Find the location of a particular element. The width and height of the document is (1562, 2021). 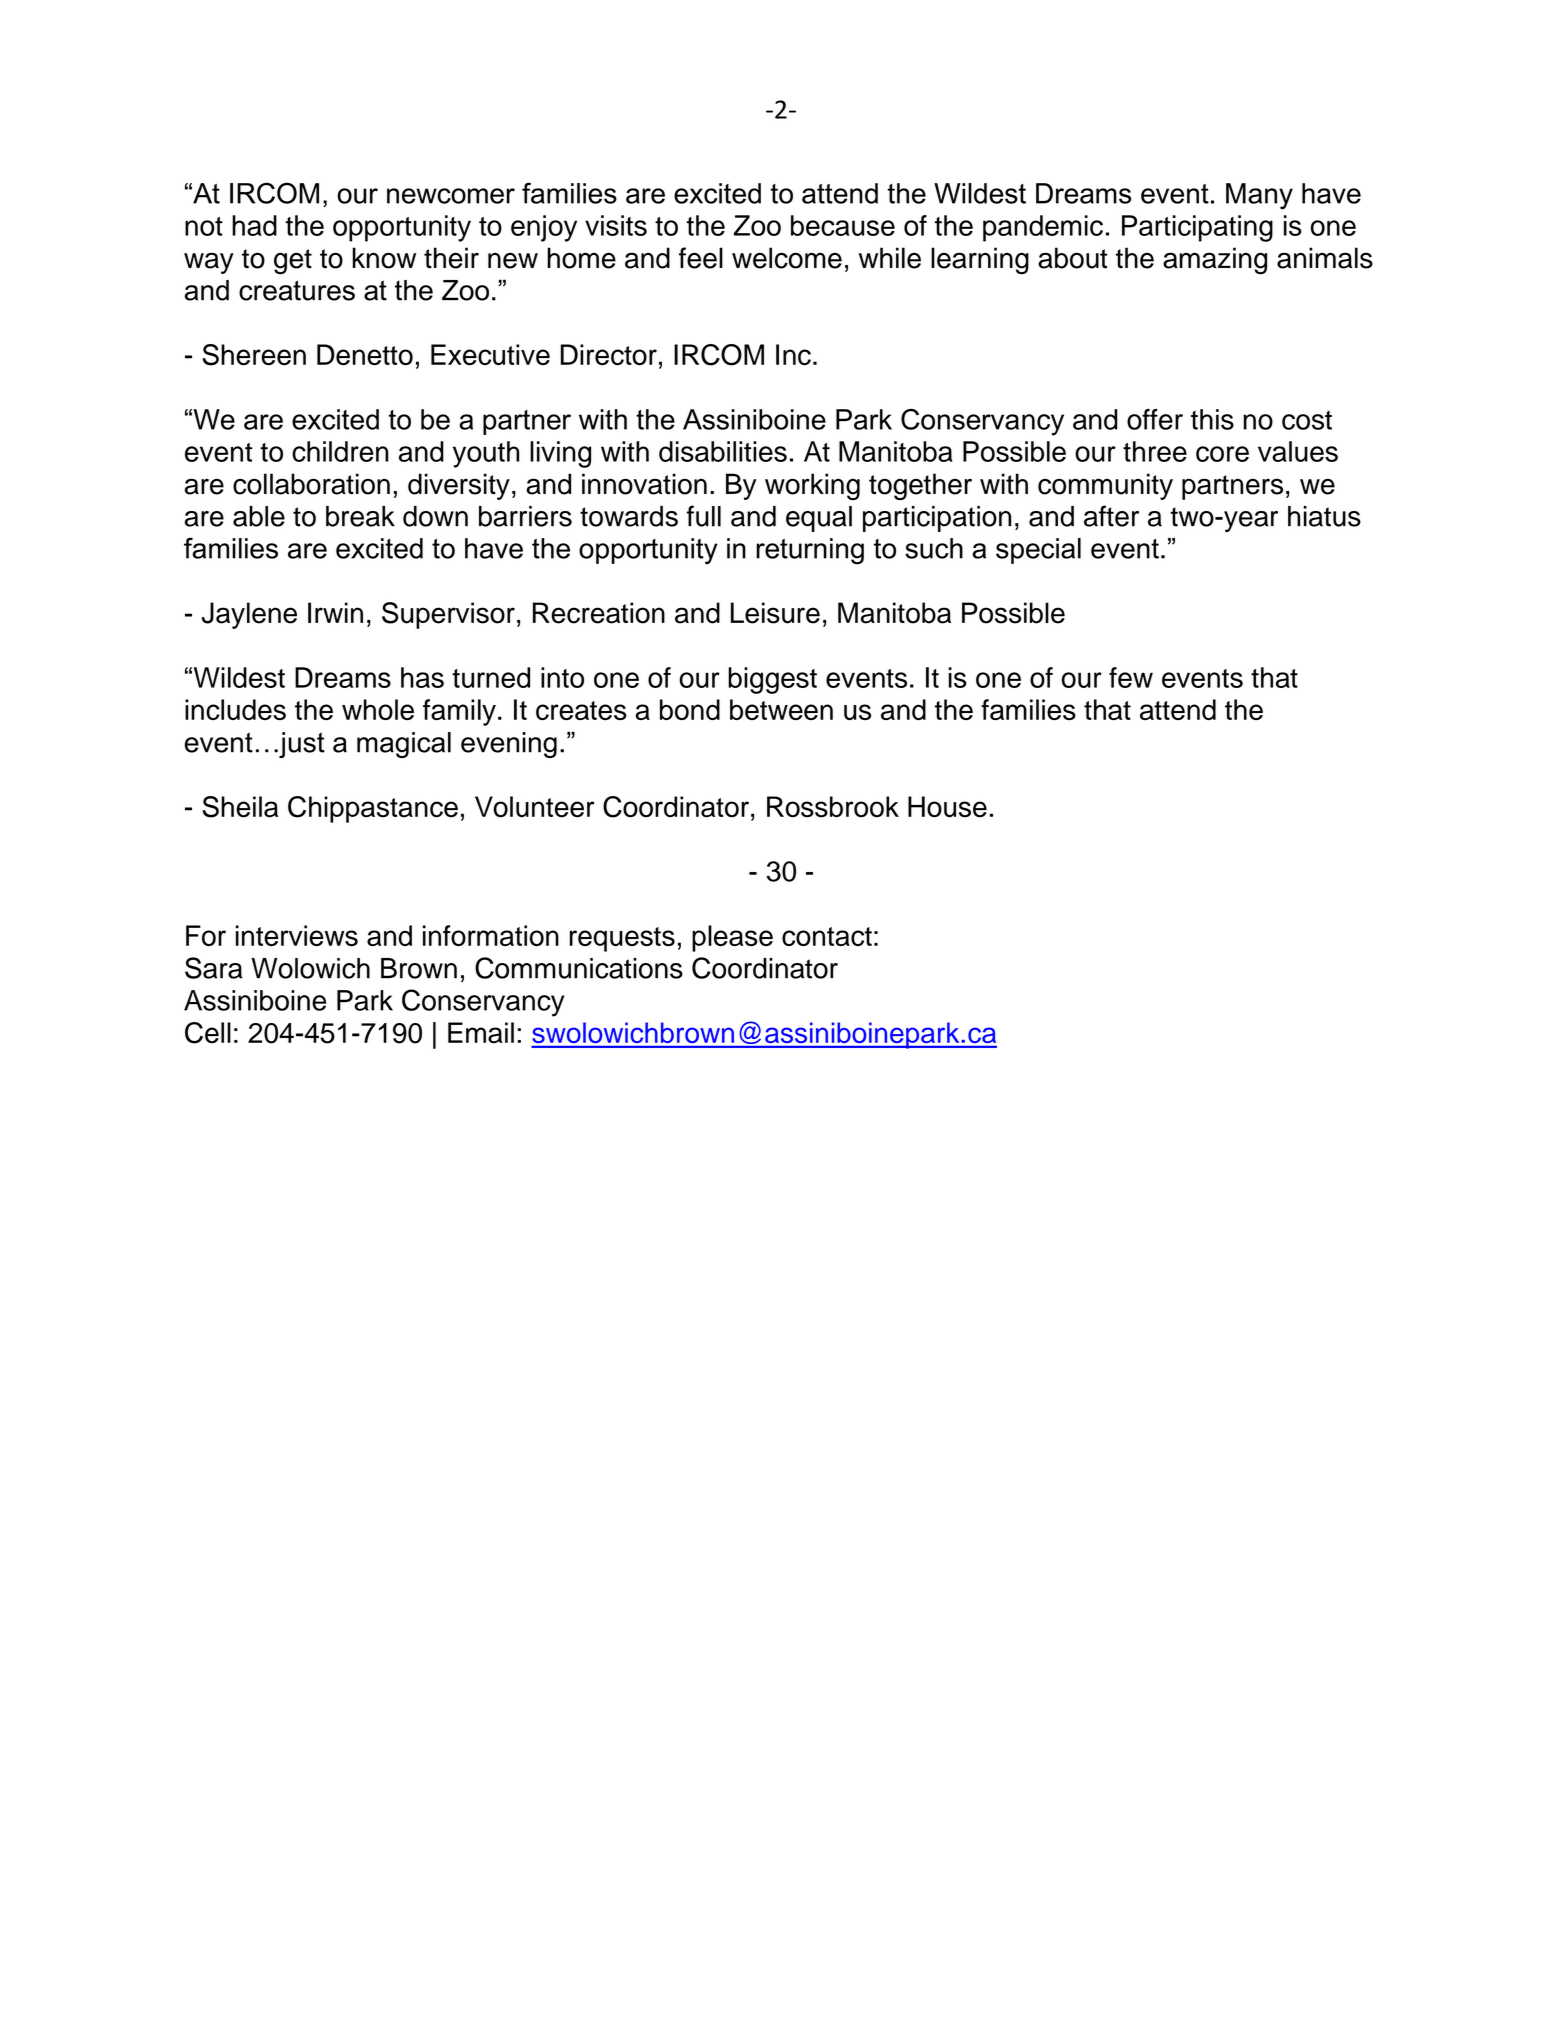

please is located at coordinates (732, 938).
